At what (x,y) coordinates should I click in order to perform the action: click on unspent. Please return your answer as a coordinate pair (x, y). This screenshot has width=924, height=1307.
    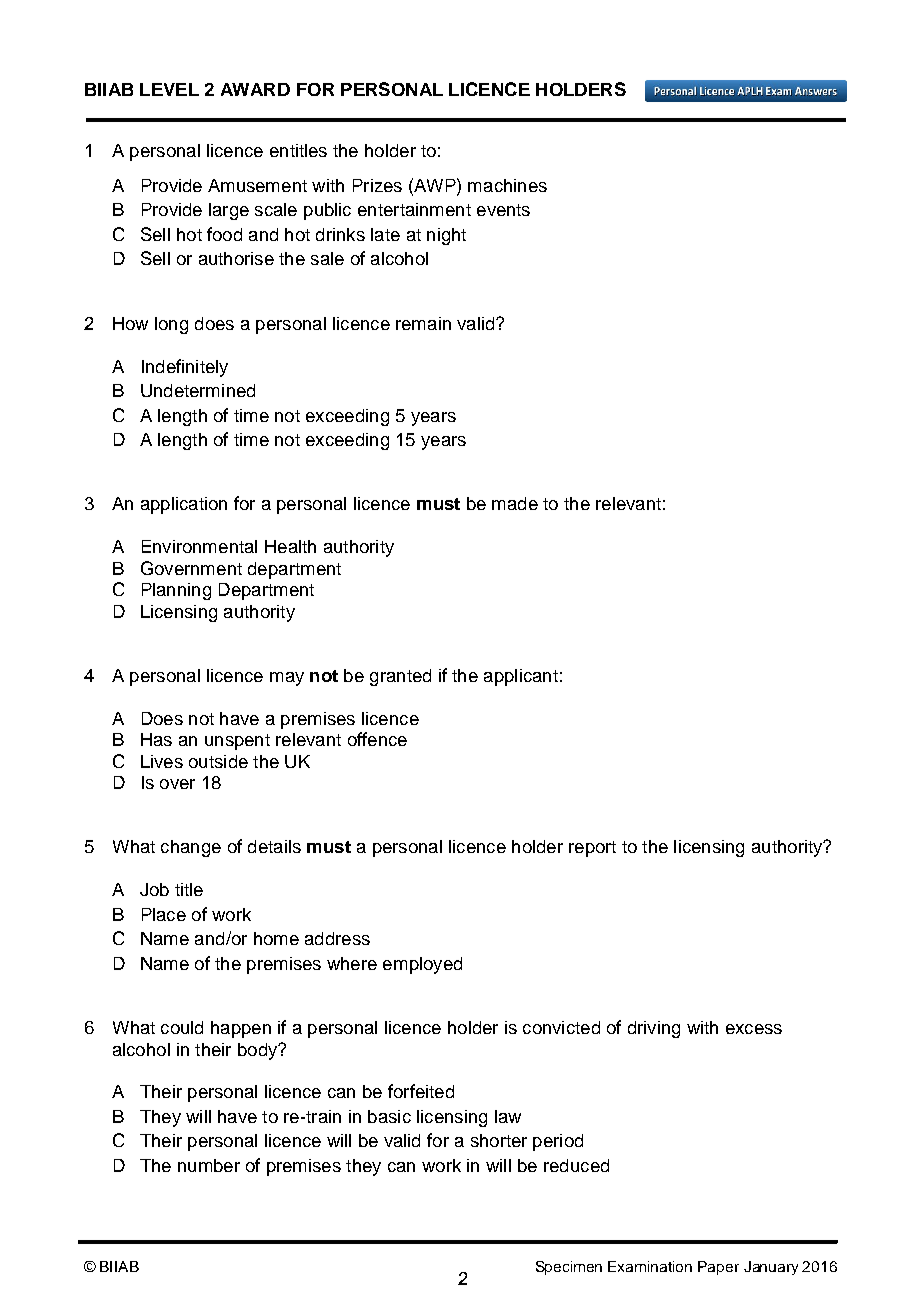
    Looking at the image, I should click on (237, 742).
